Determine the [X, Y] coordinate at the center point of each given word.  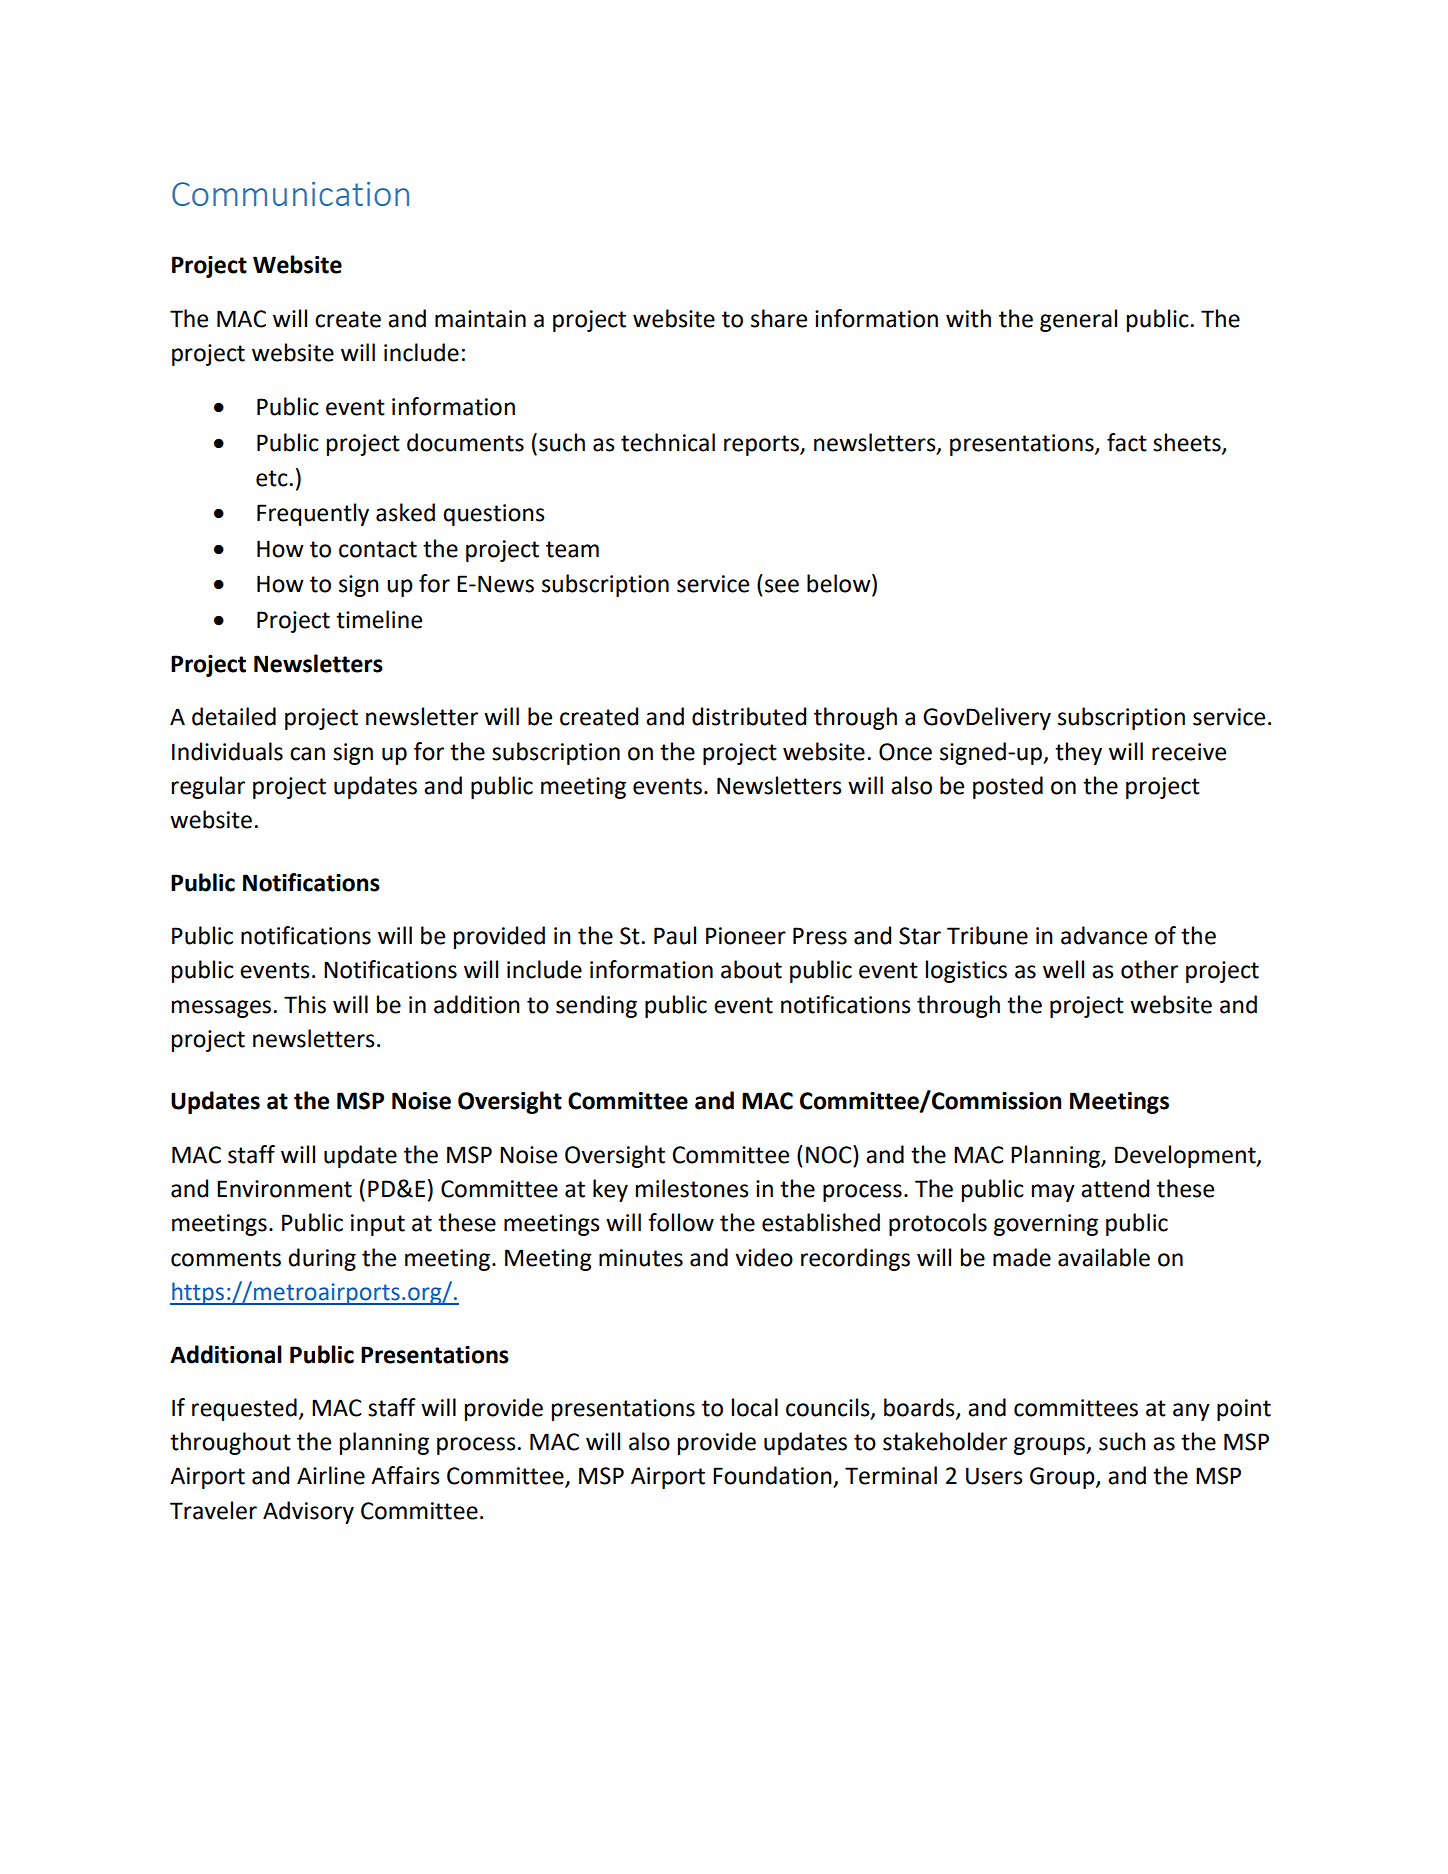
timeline [379, 619]
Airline [331, 1475]
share [779, 318]
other [1149, 969]
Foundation [772, 1475]
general [1078, 320]
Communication [290, 194]
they [1078, 753]
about [751, 969]
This [305, 1004]
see [782, 586]
